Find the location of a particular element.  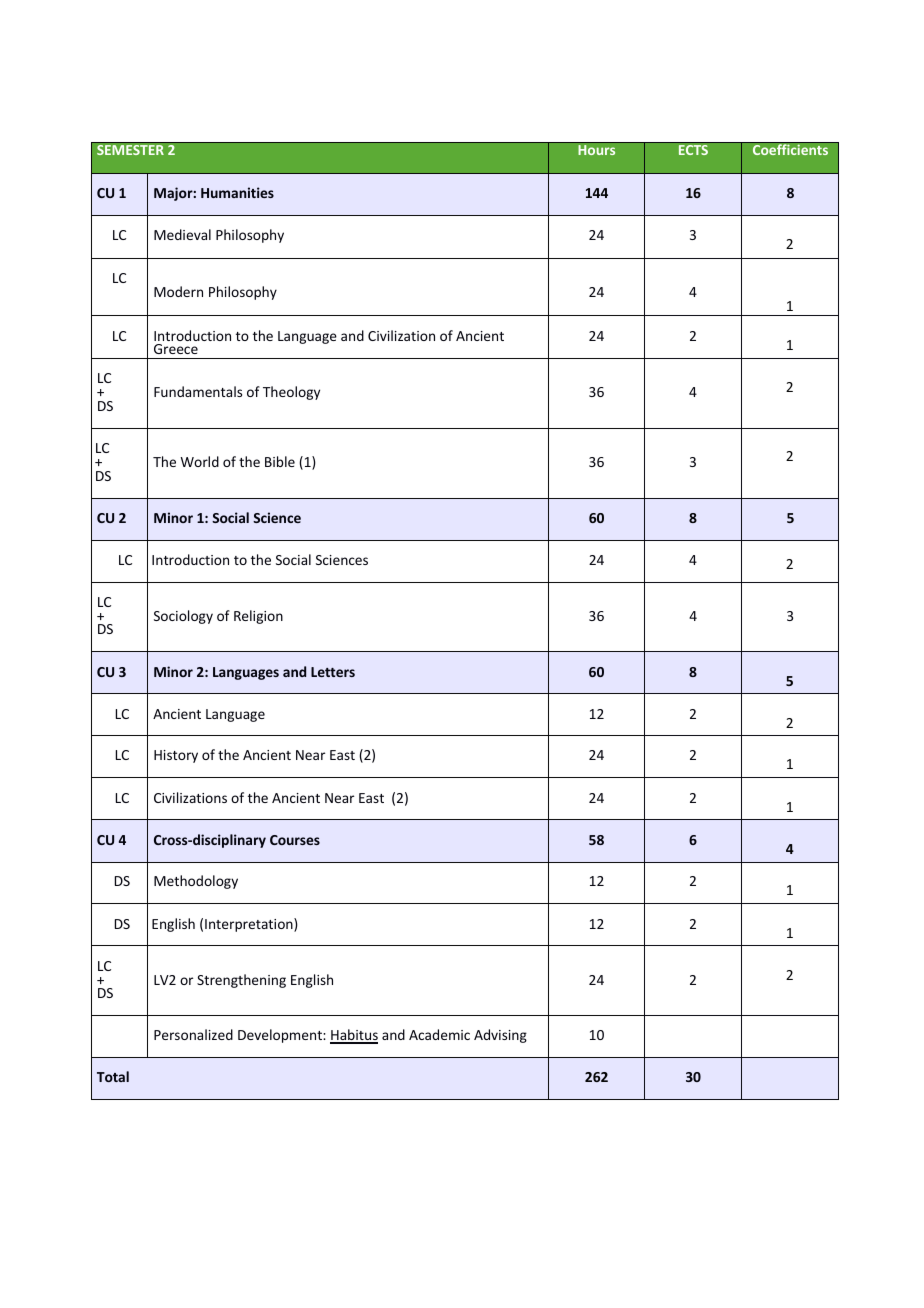

Academic is located at coordinates (439, 1034).
